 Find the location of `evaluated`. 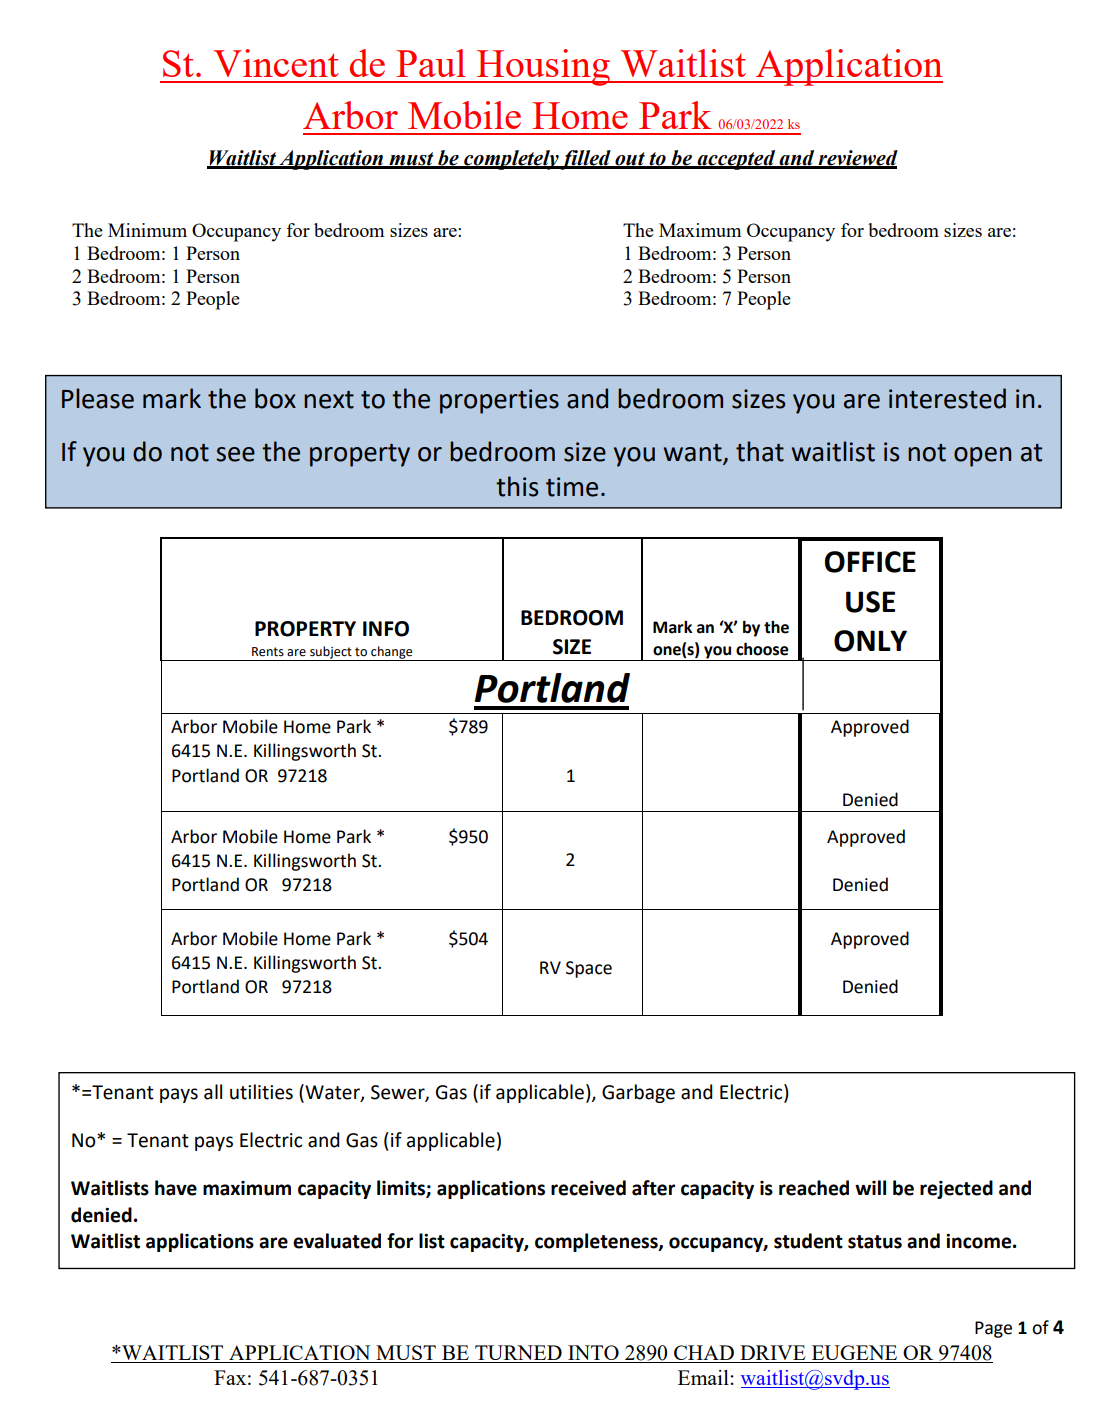

evaluated is located at coordinates (337, 1241).
